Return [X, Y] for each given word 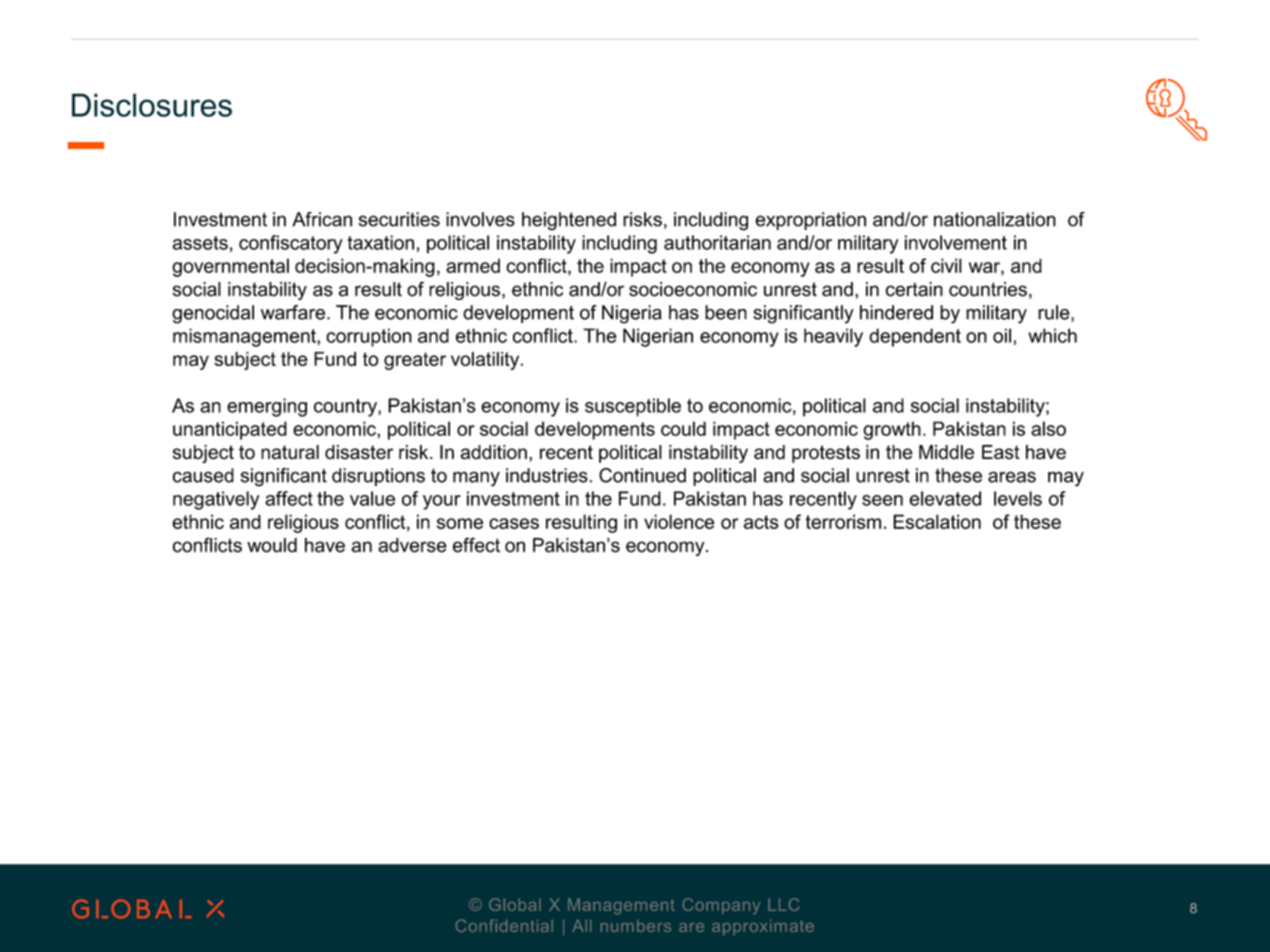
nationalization [995, 219]
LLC [783, 904]
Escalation [937, 521]
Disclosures [152, 105]
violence [679, 521]
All [581, 926]
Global [515, 904]
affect [289, 498]
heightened [569, 221]
